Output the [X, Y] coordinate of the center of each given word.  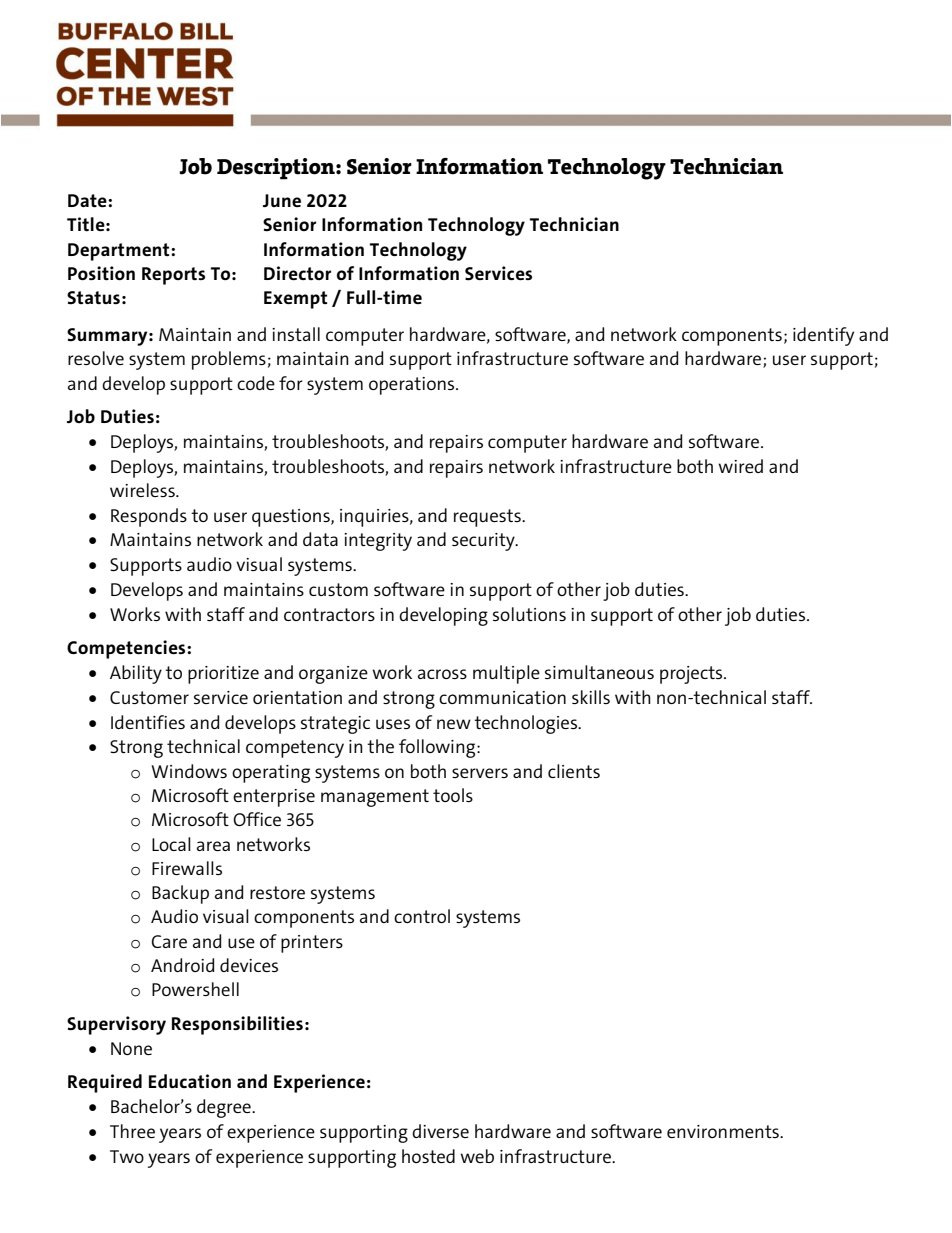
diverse [440, 1131]
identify [823, 336]
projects [692, 675]
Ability [136, 674]
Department [120, 252]
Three [132, 1131]
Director [297, 273]
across [442, 674]
